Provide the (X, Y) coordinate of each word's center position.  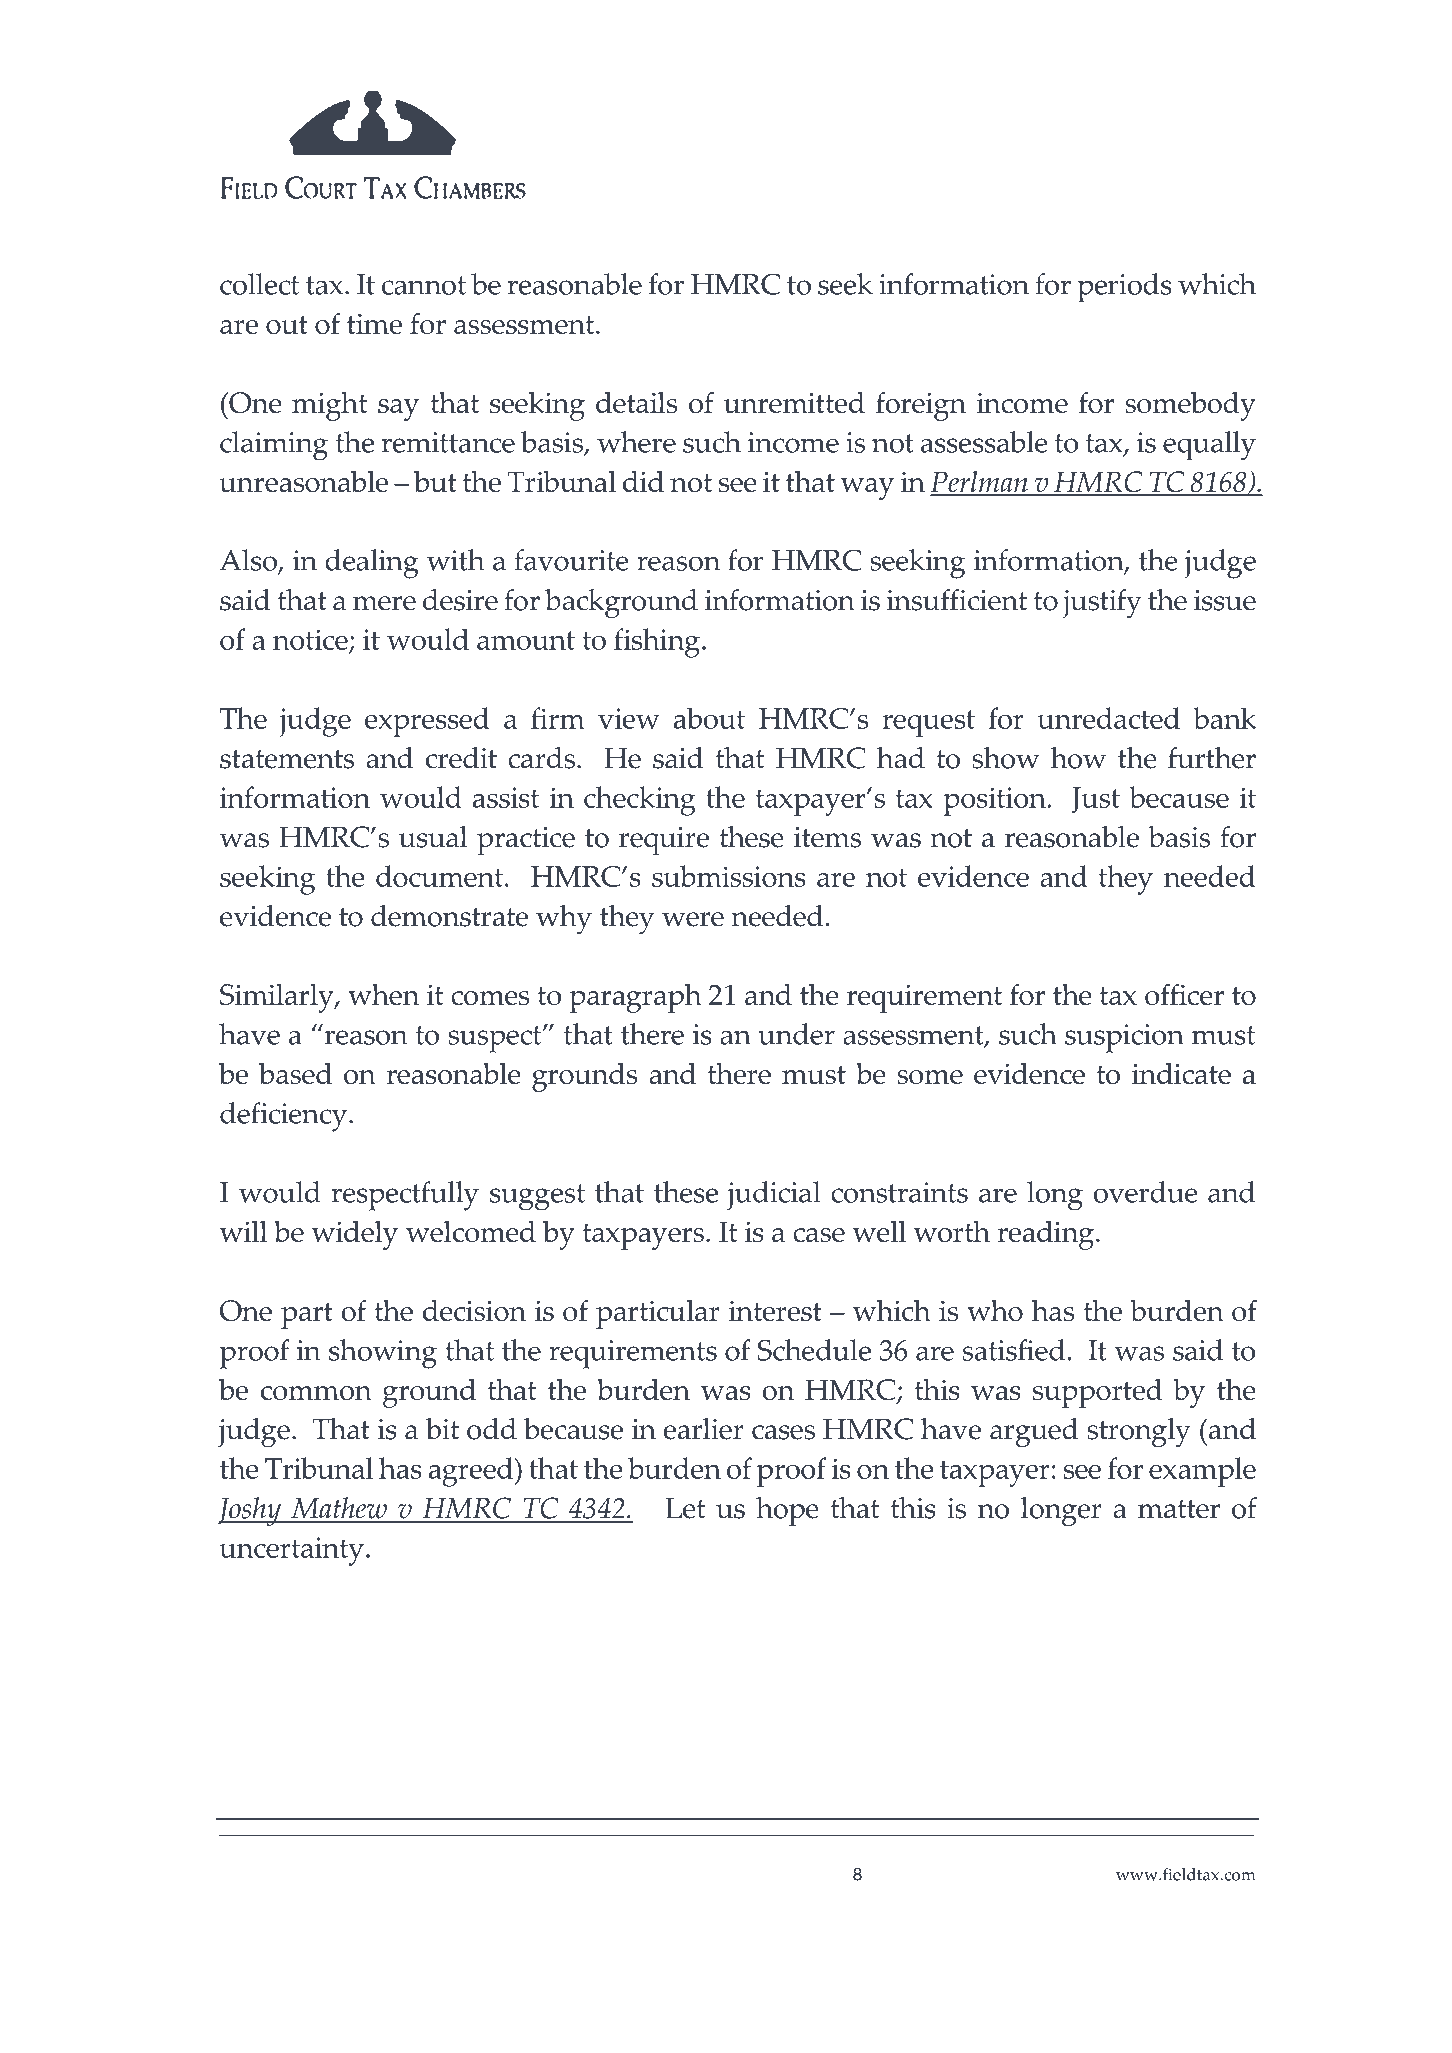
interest (775, 1311)
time (374, 324)
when (383, 994)
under (796, 1034)
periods (1125, 288)
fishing (657, 643)
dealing (372, 564)
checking (640, 801)
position (994, 801)
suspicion (1124, 1038)
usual (433, 837)
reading (1045, 1235)
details (636, 402)
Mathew (339, 1509)
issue (1225, 600)
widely (355, 1235)
